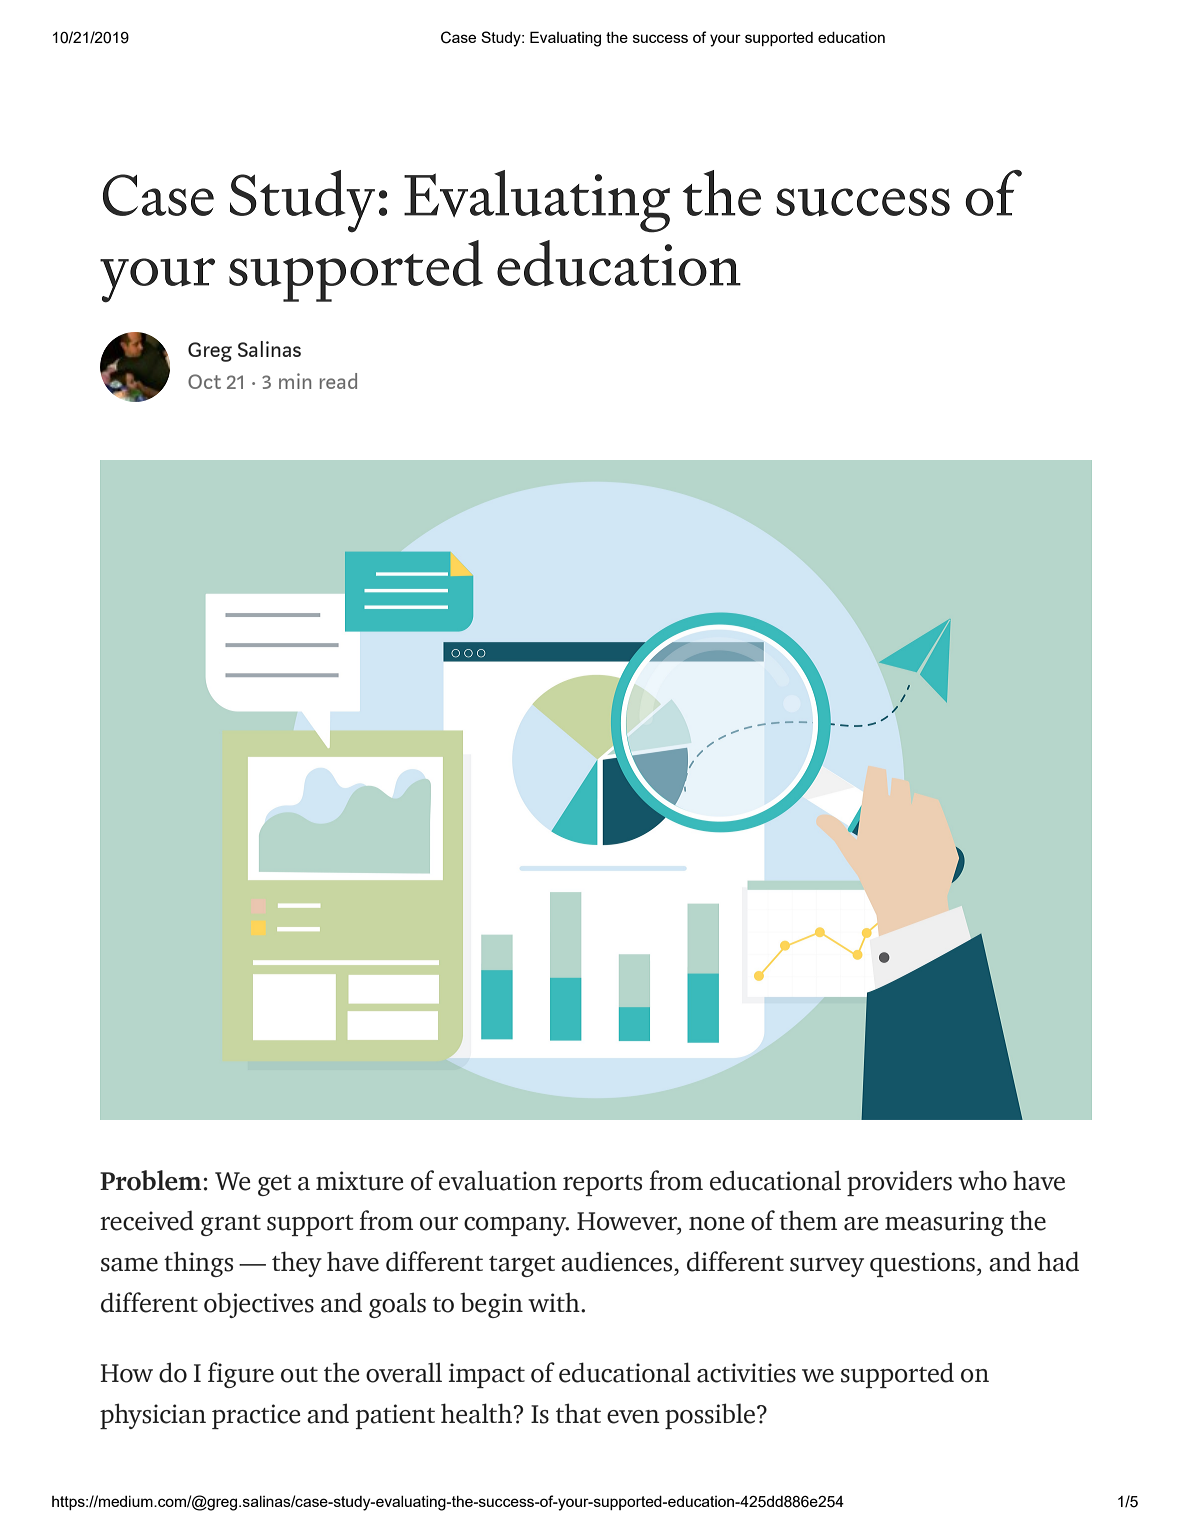  Describe the element at coordinates (516, 1226) in the screenshot. I see `company` at that location.
